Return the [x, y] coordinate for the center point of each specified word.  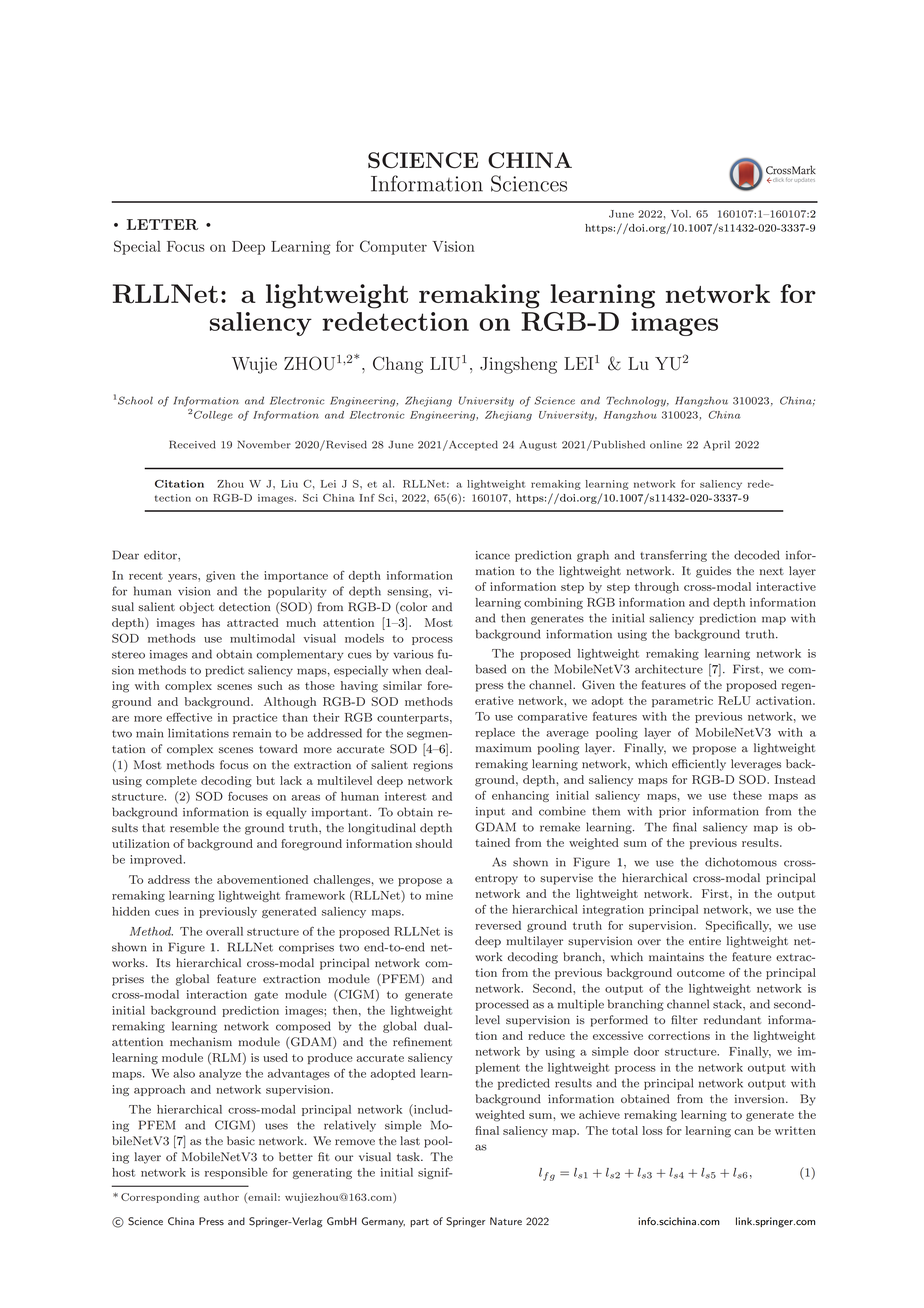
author [221, 1197]
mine [439, 895]
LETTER [162, 224]
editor [161, 555]
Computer [393, 247]
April [716, 445]
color [412, 608]
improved [157, 860]
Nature [506, 1221]
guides [713, 572]
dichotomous [741, 862]
